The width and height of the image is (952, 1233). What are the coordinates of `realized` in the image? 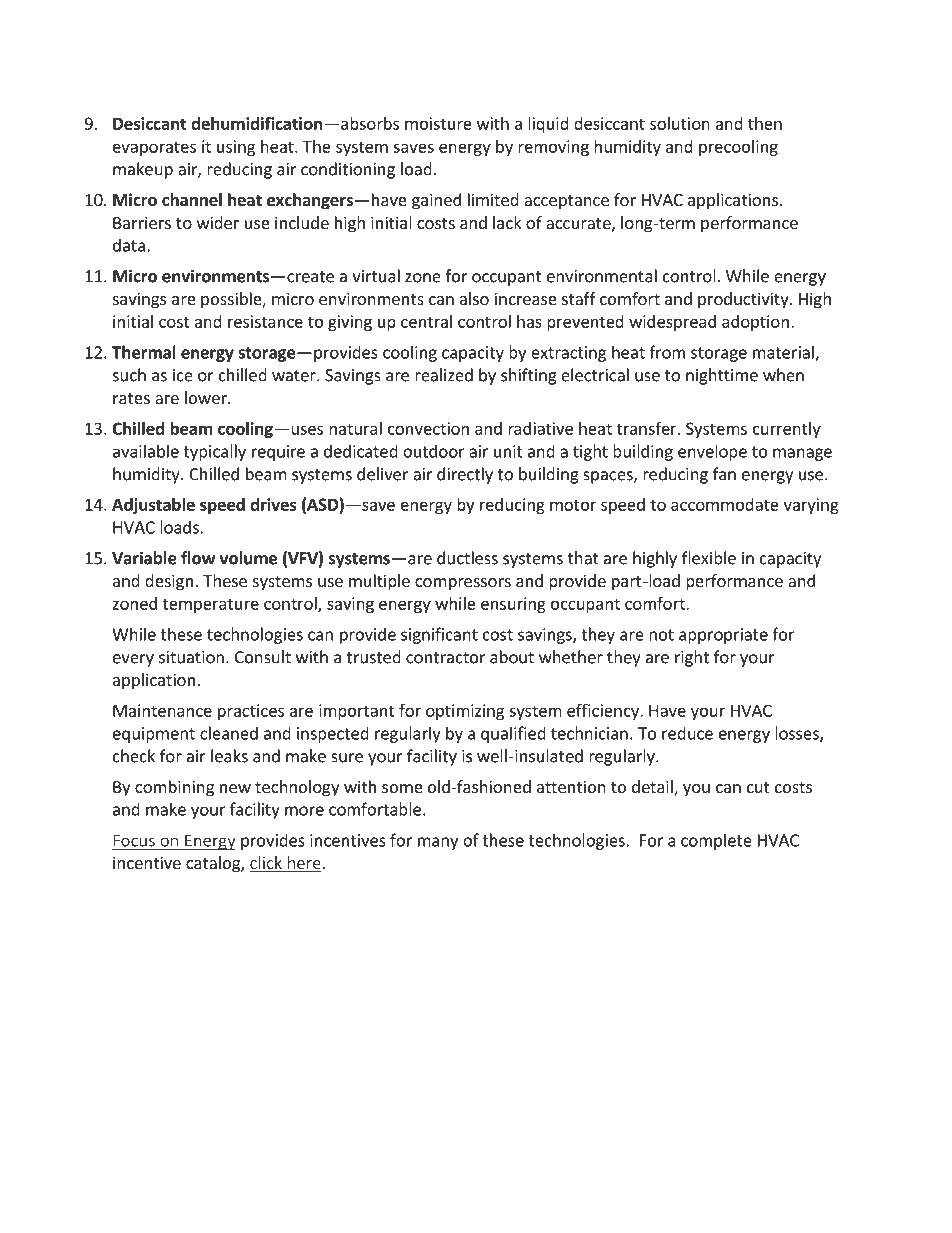 It's located at (444, 375).
